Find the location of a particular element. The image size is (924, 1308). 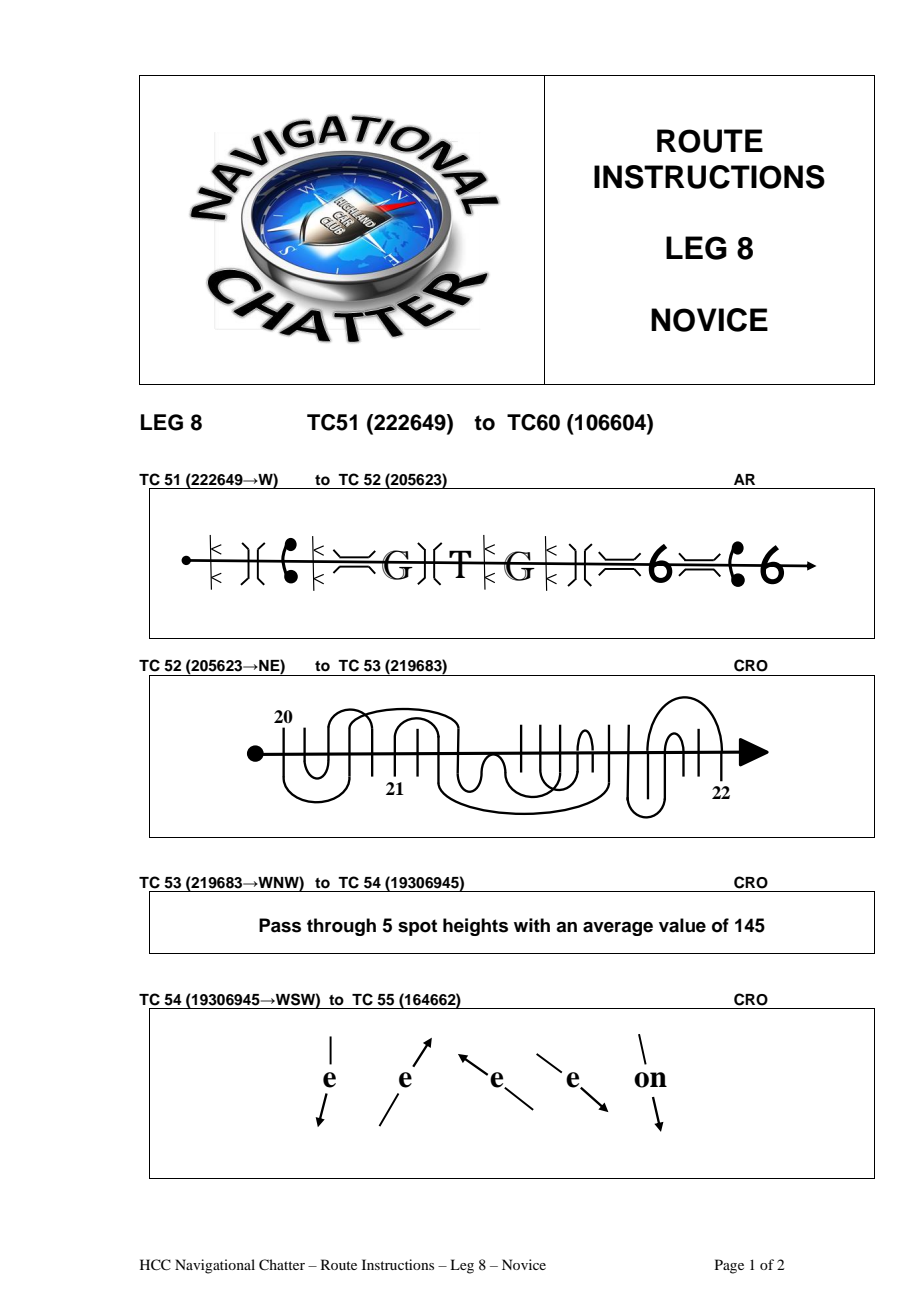

heights is located at coordinates (475, 927).
